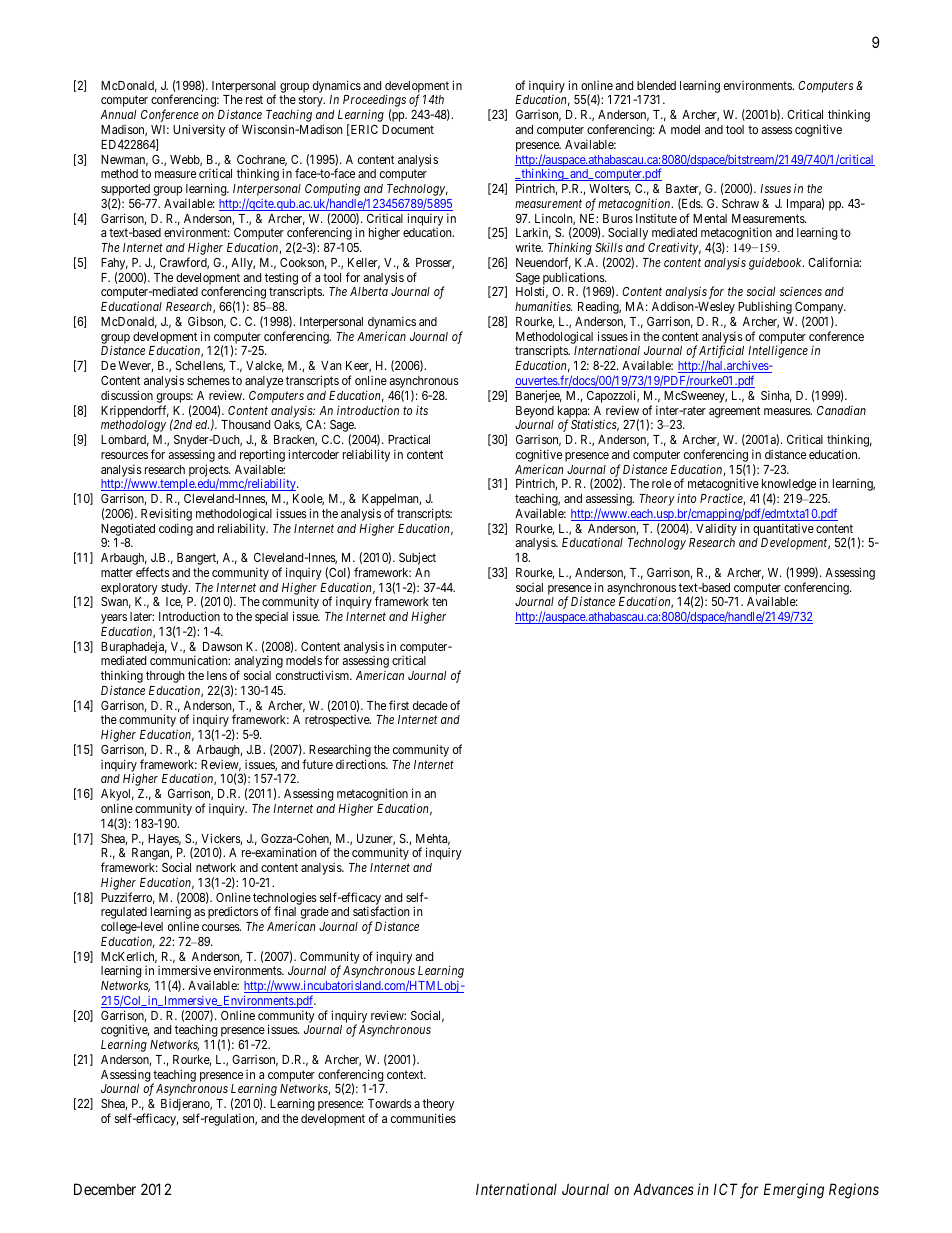  What do you see at coordinates (789, 486) in the screenshot?
I see `knowledge` at bounding box center [789, 486].
